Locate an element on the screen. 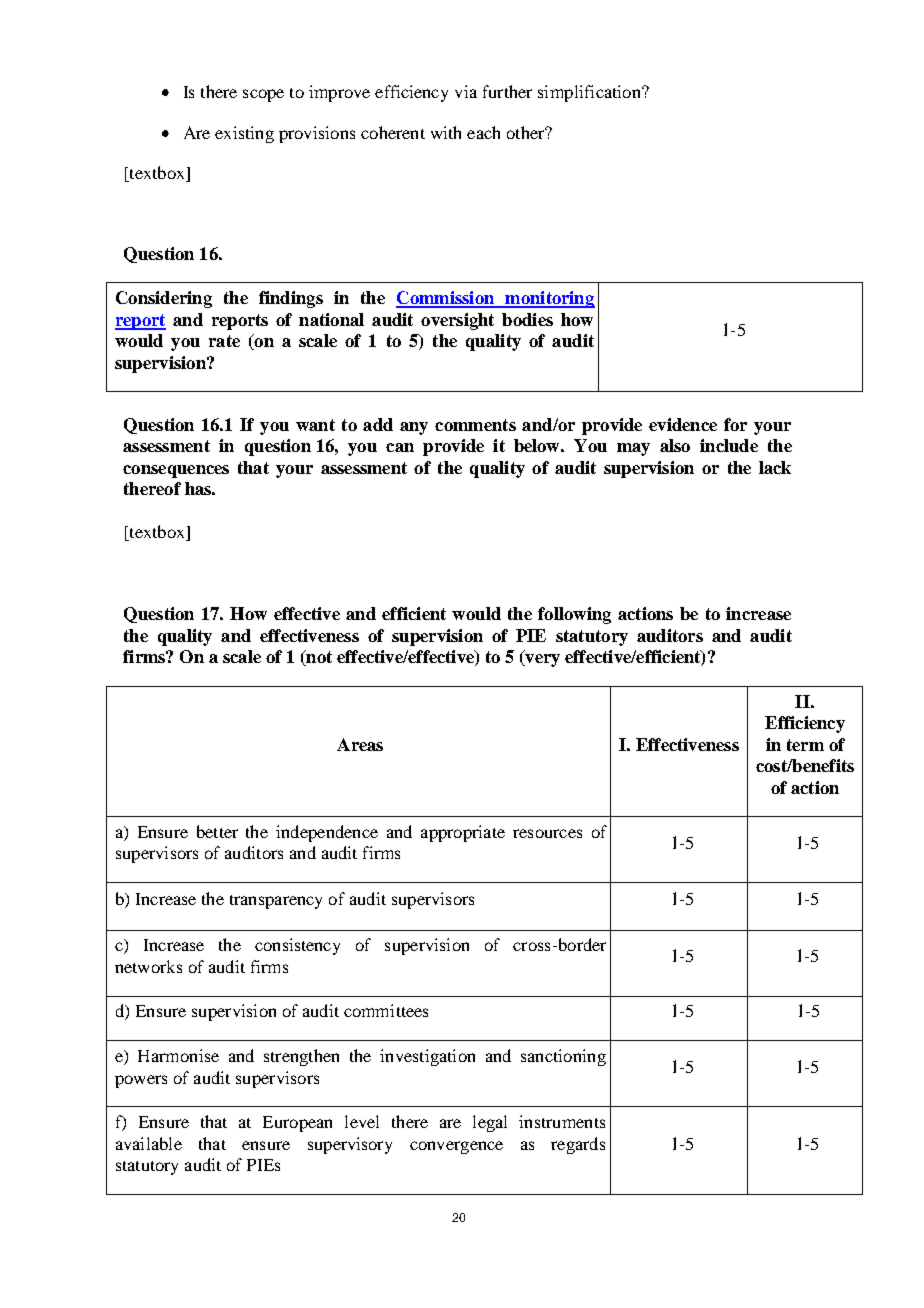 The height and width of the screenshot is (1308, 924). legal is located at coordinates (490, 1123).
